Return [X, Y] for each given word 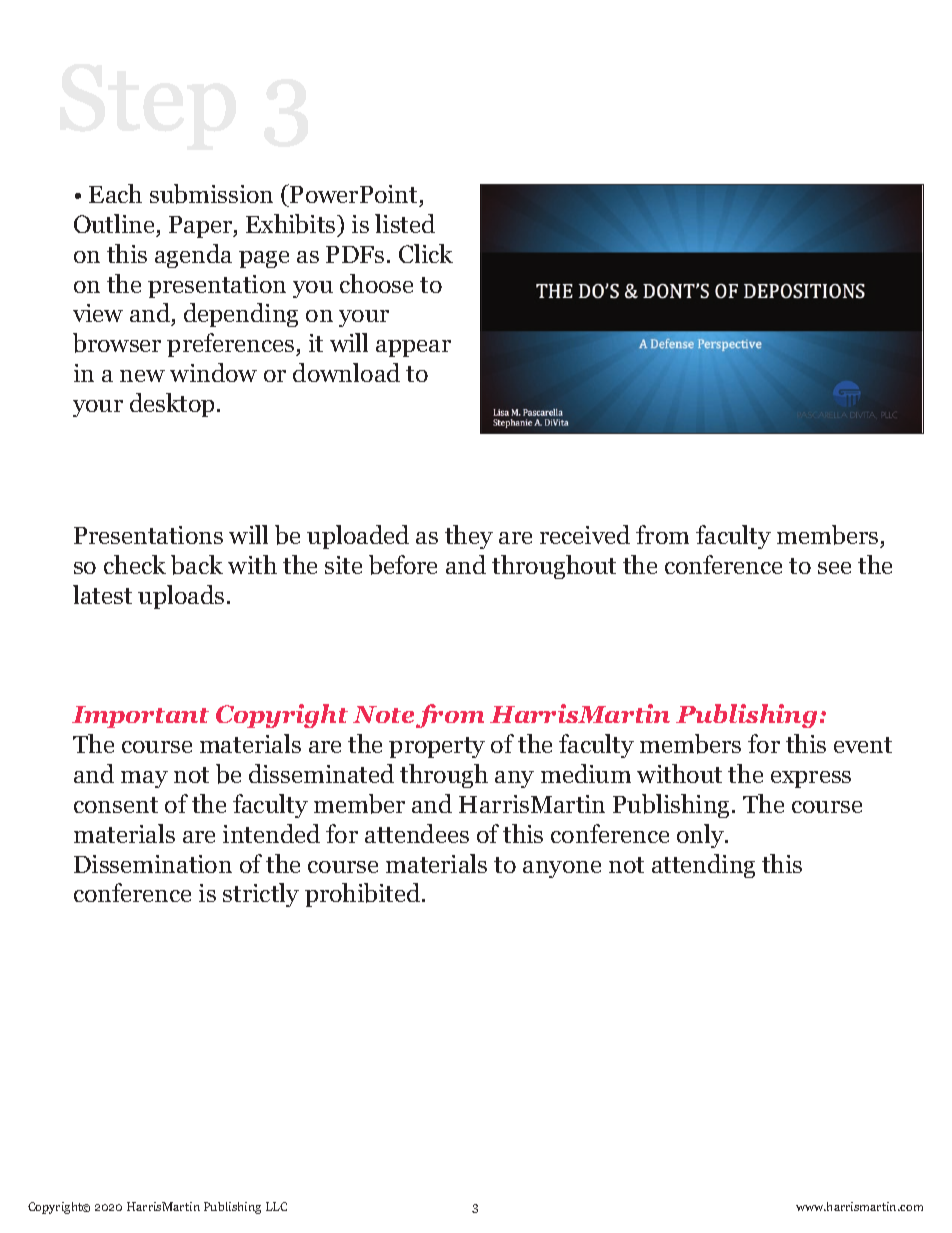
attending [703, 866]
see [834, 568]
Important [140, 717]
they [469, 537]
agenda [193, 256]
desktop [172, 405]
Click [426, 253]
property [437, 747]
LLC [276, 1206]
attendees [417, 833]
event [863, 745]
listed [405, 223]
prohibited [364, 895]
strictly [261, 895]
